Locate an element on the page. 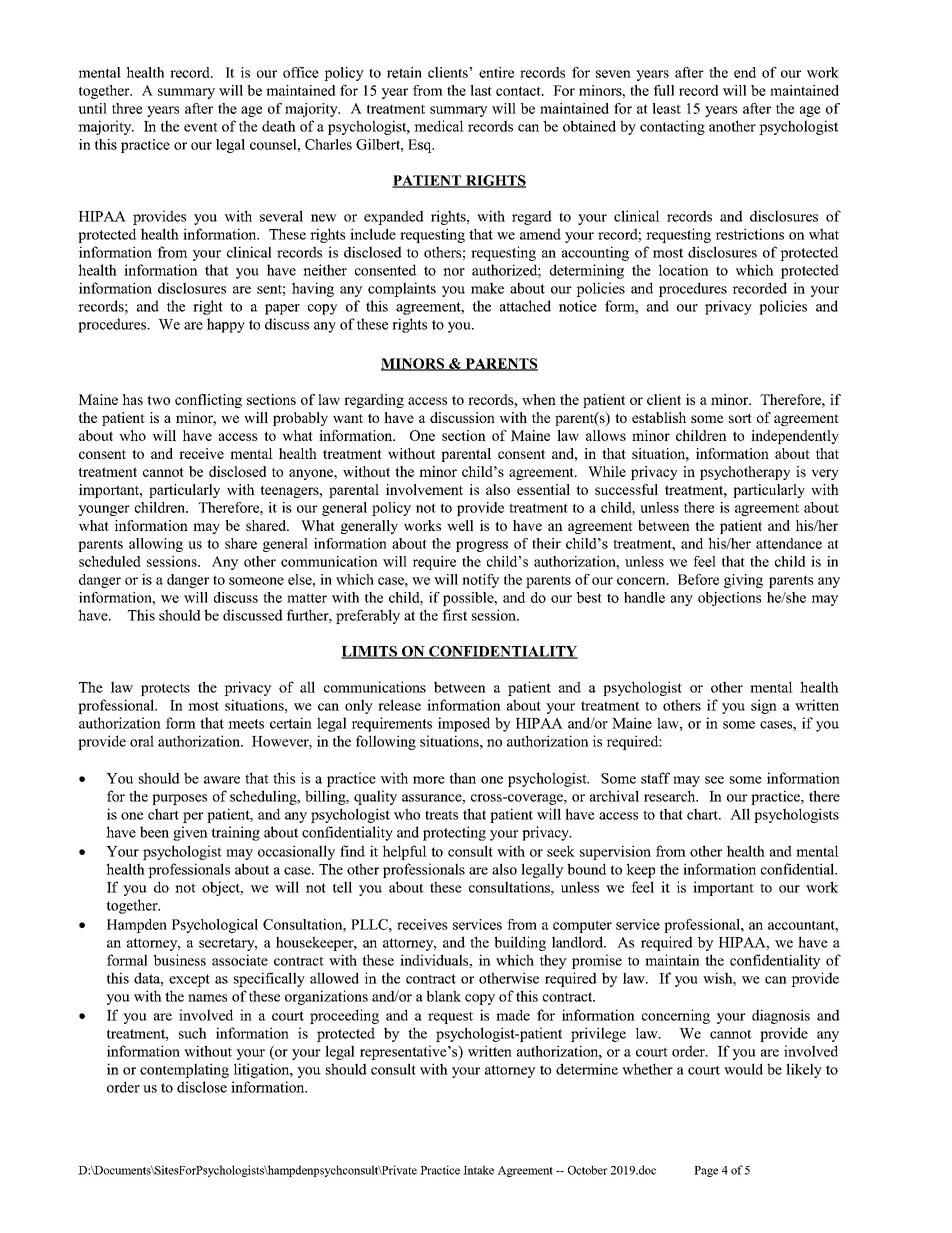 This document has height=1233, width=952. Intake is located at coordinates (478, 1170).
